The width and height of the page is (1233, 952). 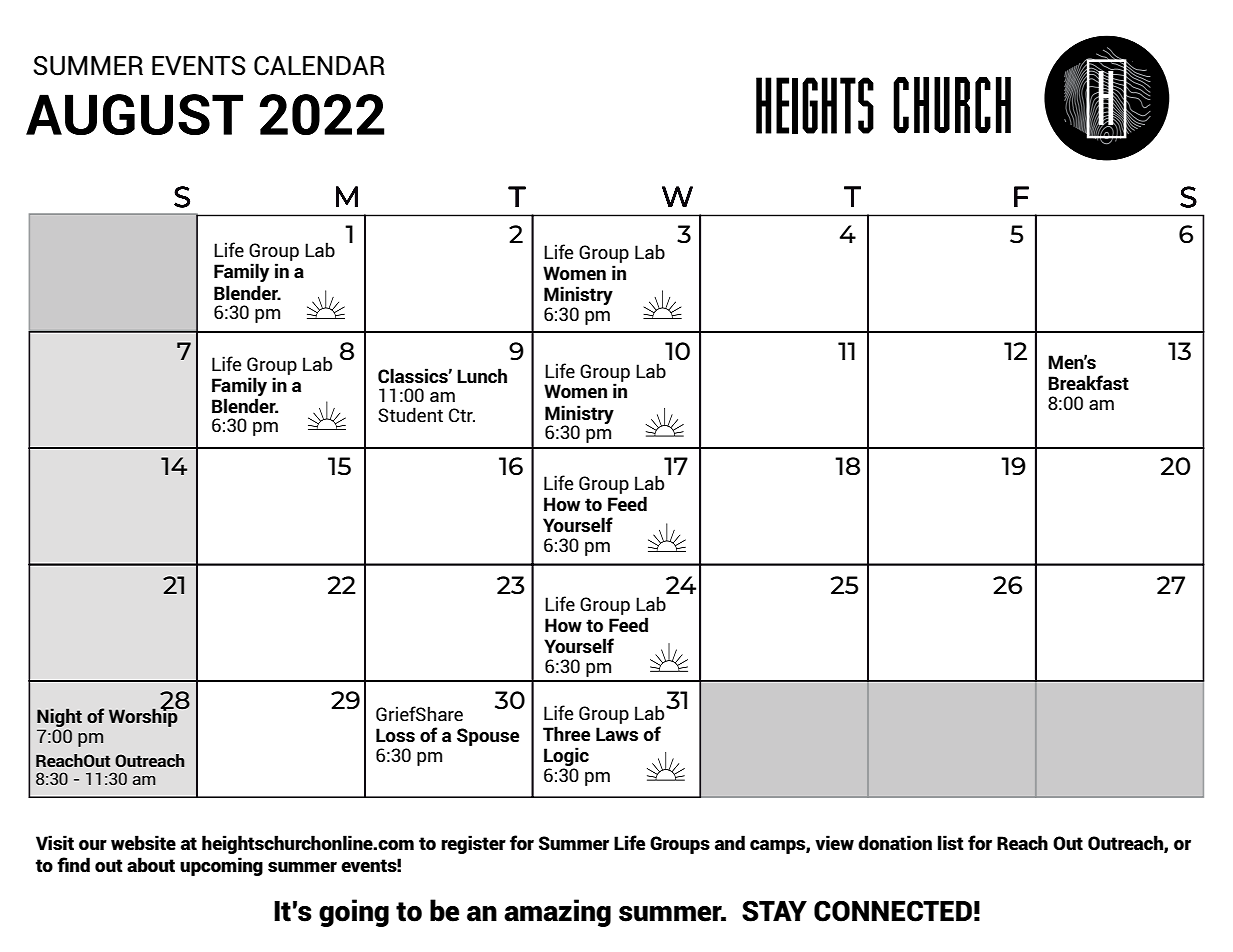 I want to click on Student, so click(x=410, y=414).
